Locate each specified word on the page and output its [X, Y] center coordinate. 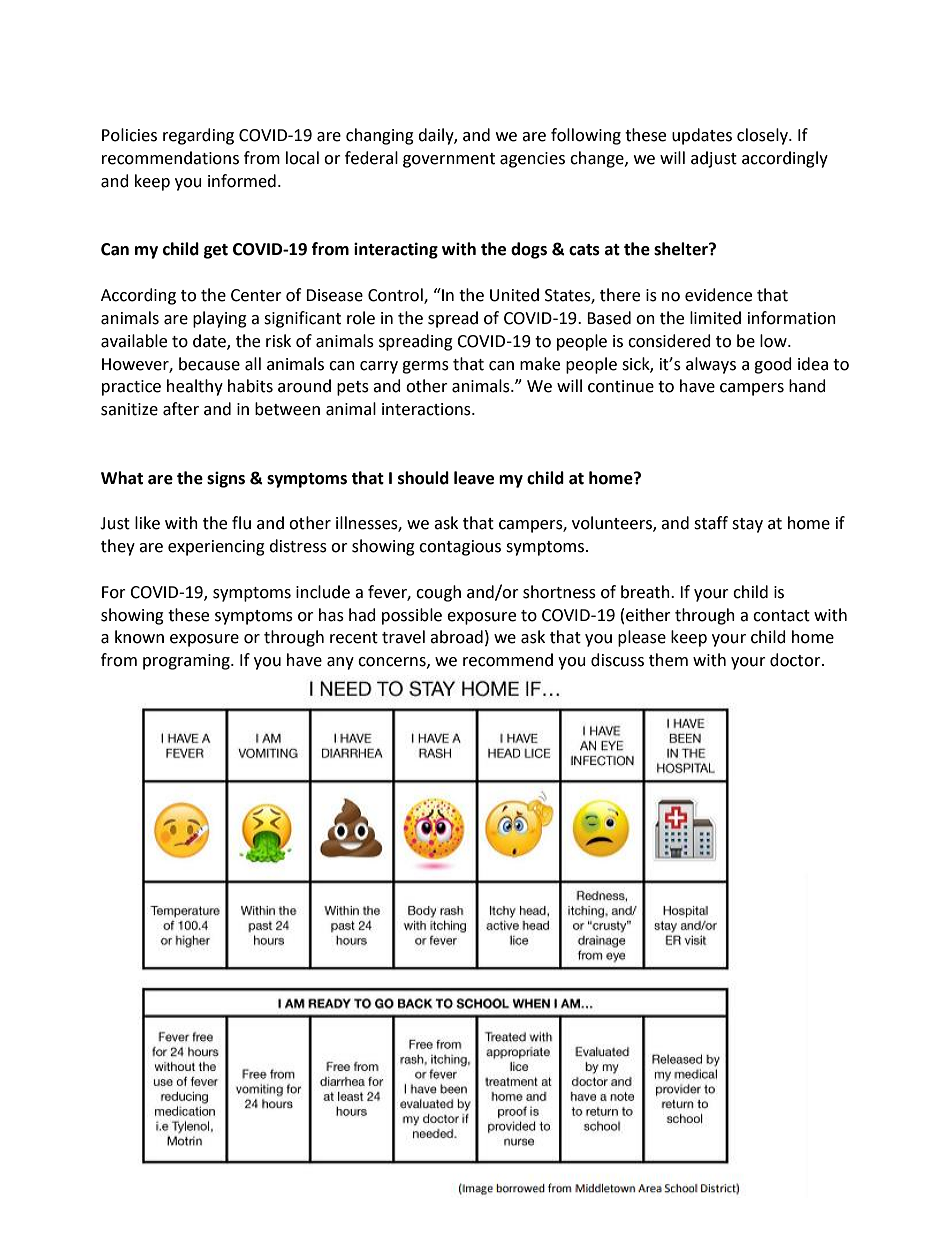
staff [711, 523]
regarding [198, 136]
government [449, 160]
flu [241, 523]
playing [220, 319]
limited [715, 318]
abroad [456, 637]
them [668, 660]
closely [763, 136]
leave [474, 478]
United [514, 295]
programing [187, 662]
